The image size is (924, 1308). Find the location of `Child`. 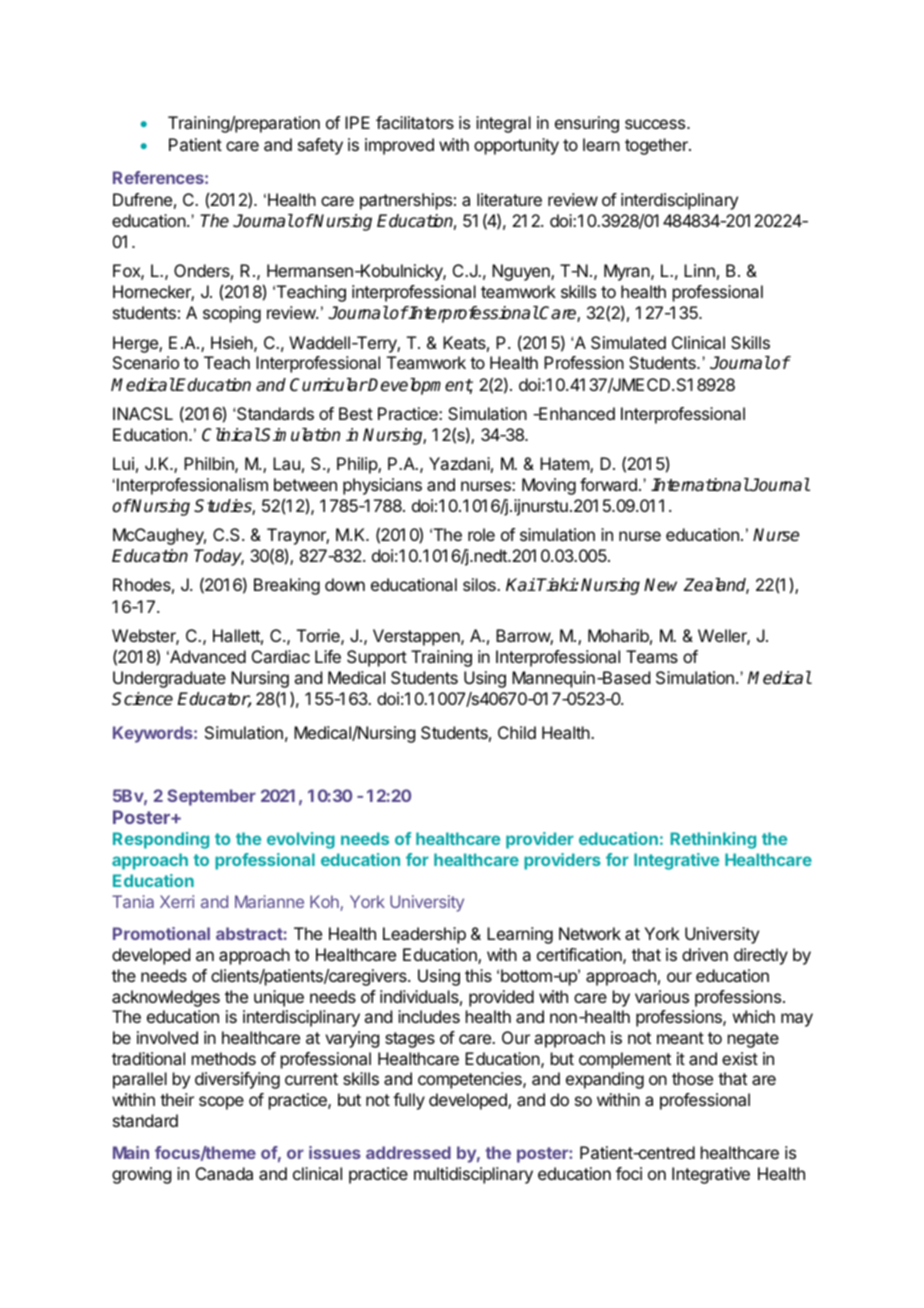

Child is located at coordinates (517, 732).
